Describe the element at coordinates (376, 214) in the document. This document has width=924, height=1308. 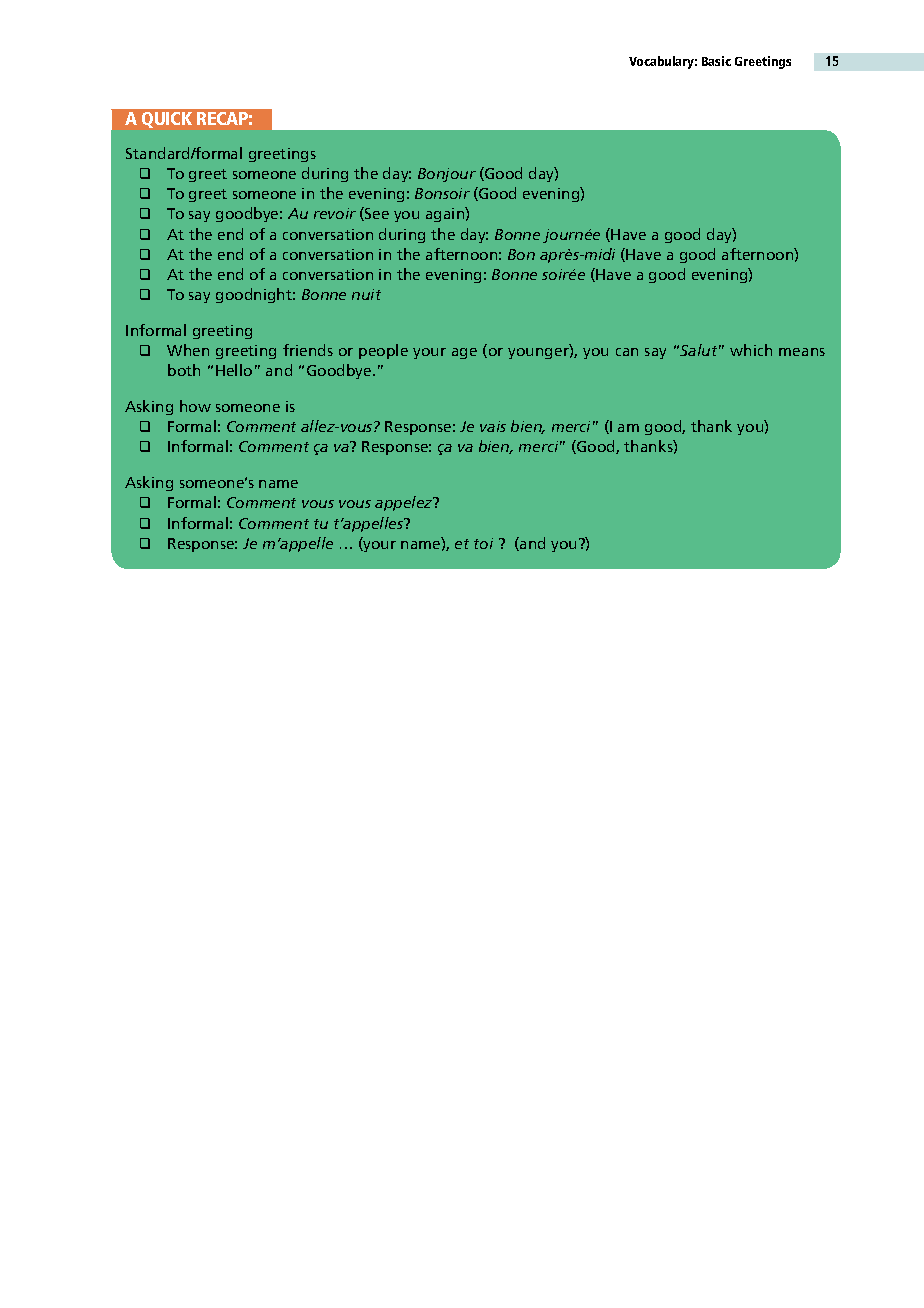
I see `See` at that location.
